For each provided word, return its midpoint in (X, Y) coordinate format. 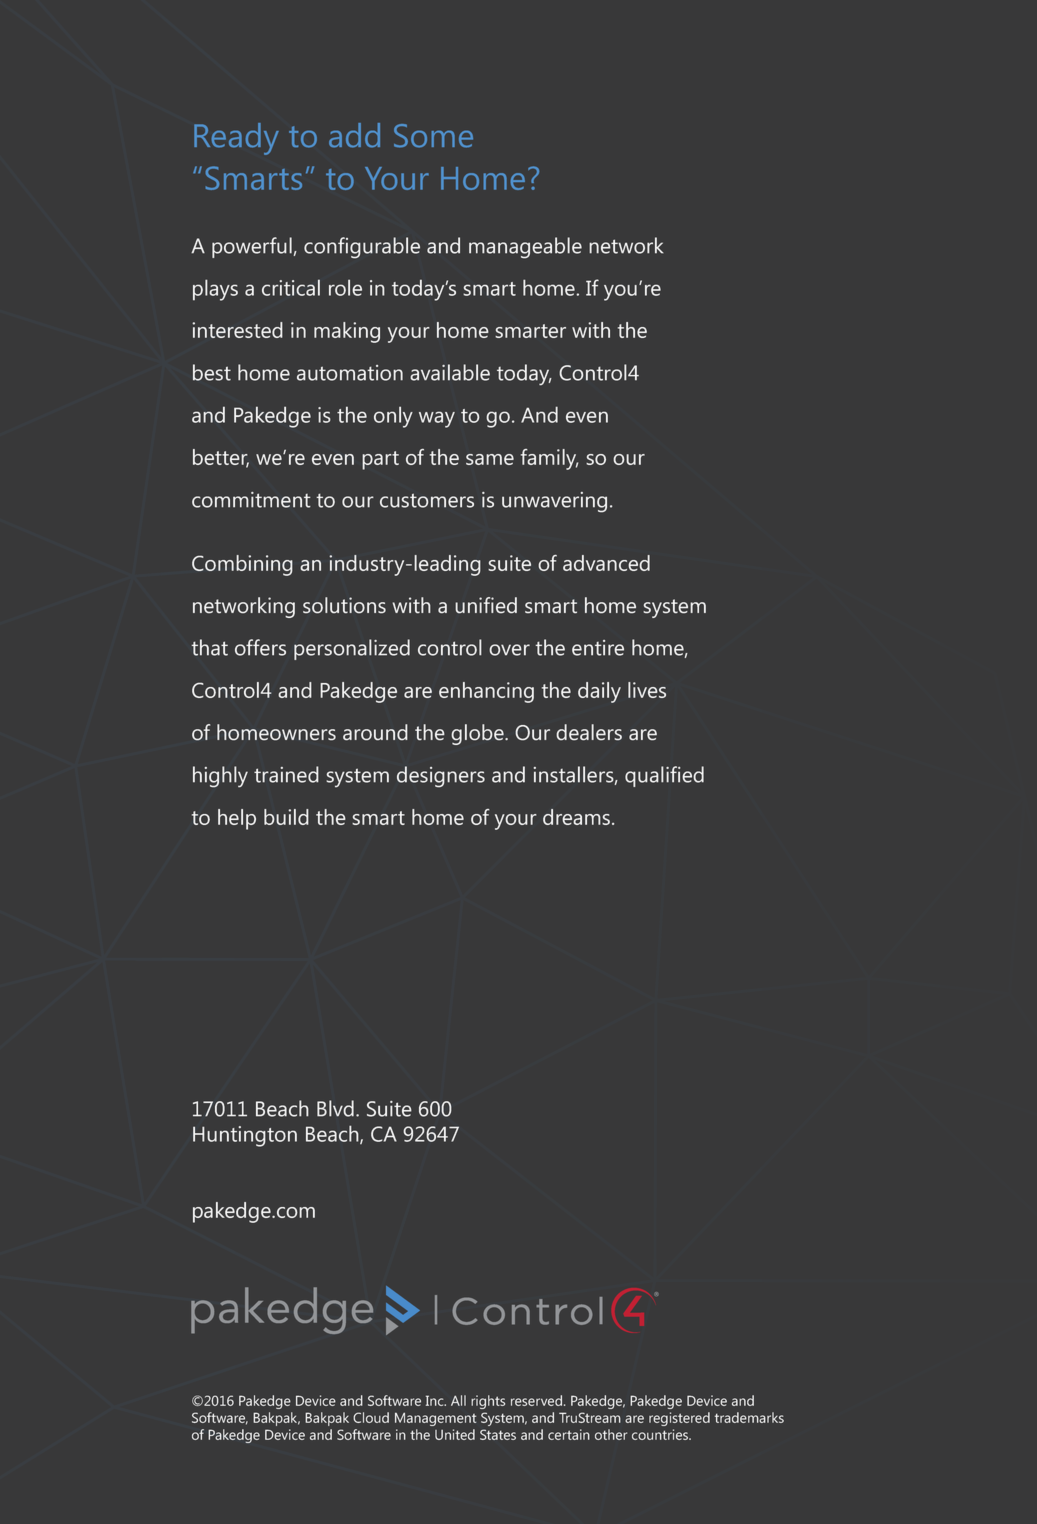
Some (433, 136)
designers (441, 777)
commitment (251, 500)
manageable (525, 248)
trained (286, 774)
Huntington (245, 1136)
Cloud (371, 1417)
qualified (664, 776)
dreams (578, 817)
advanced (606, 563)
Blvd (335, 1108)
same (490, 459)
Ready (236, 139)
